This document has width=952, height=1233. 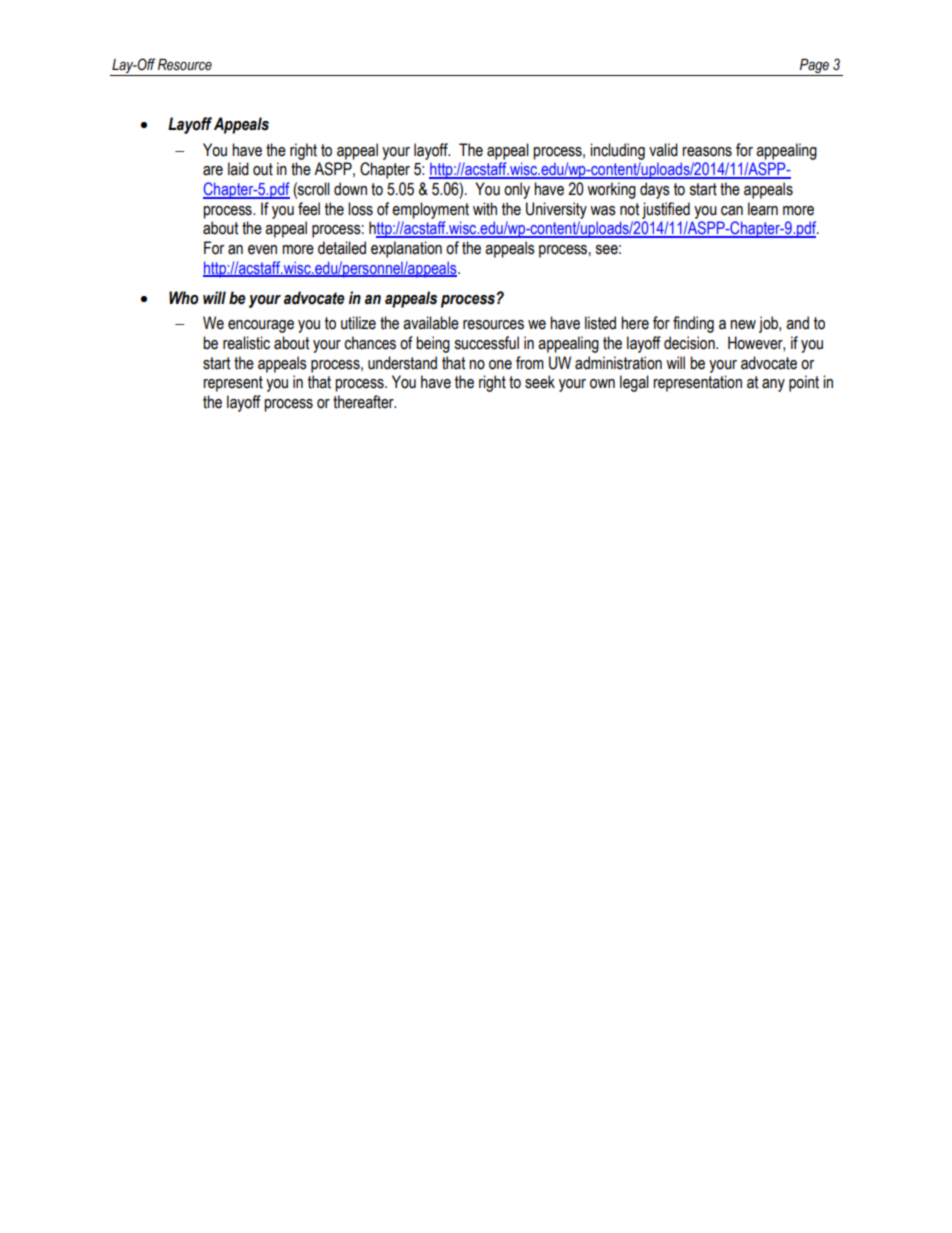 What do you see at coordinates (617, 151) in the document?
I see `including` at bounding box center [617, 151].
